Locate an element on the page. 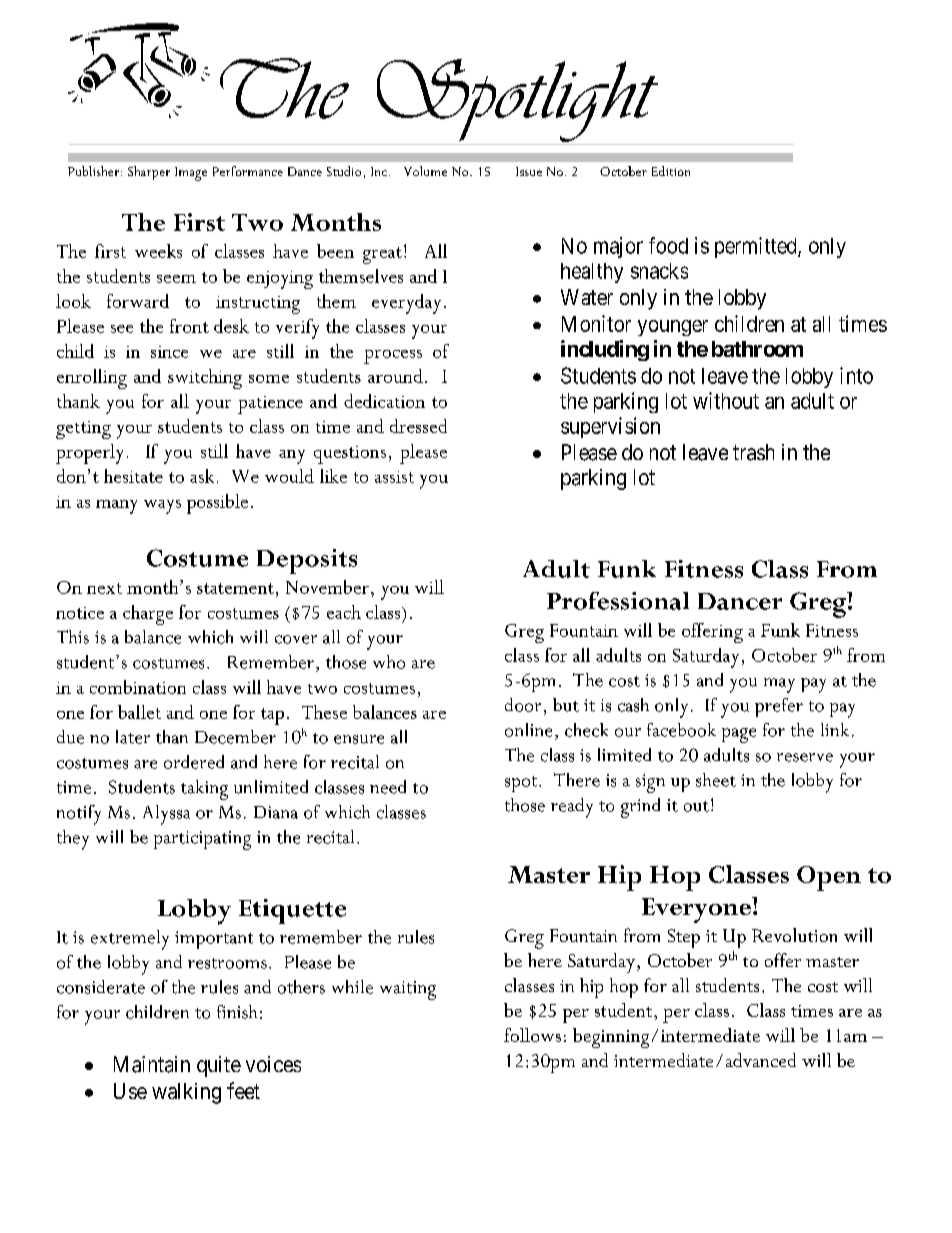 This image has height=1233, width=952. Volume is located at coordinates (425, 171).
